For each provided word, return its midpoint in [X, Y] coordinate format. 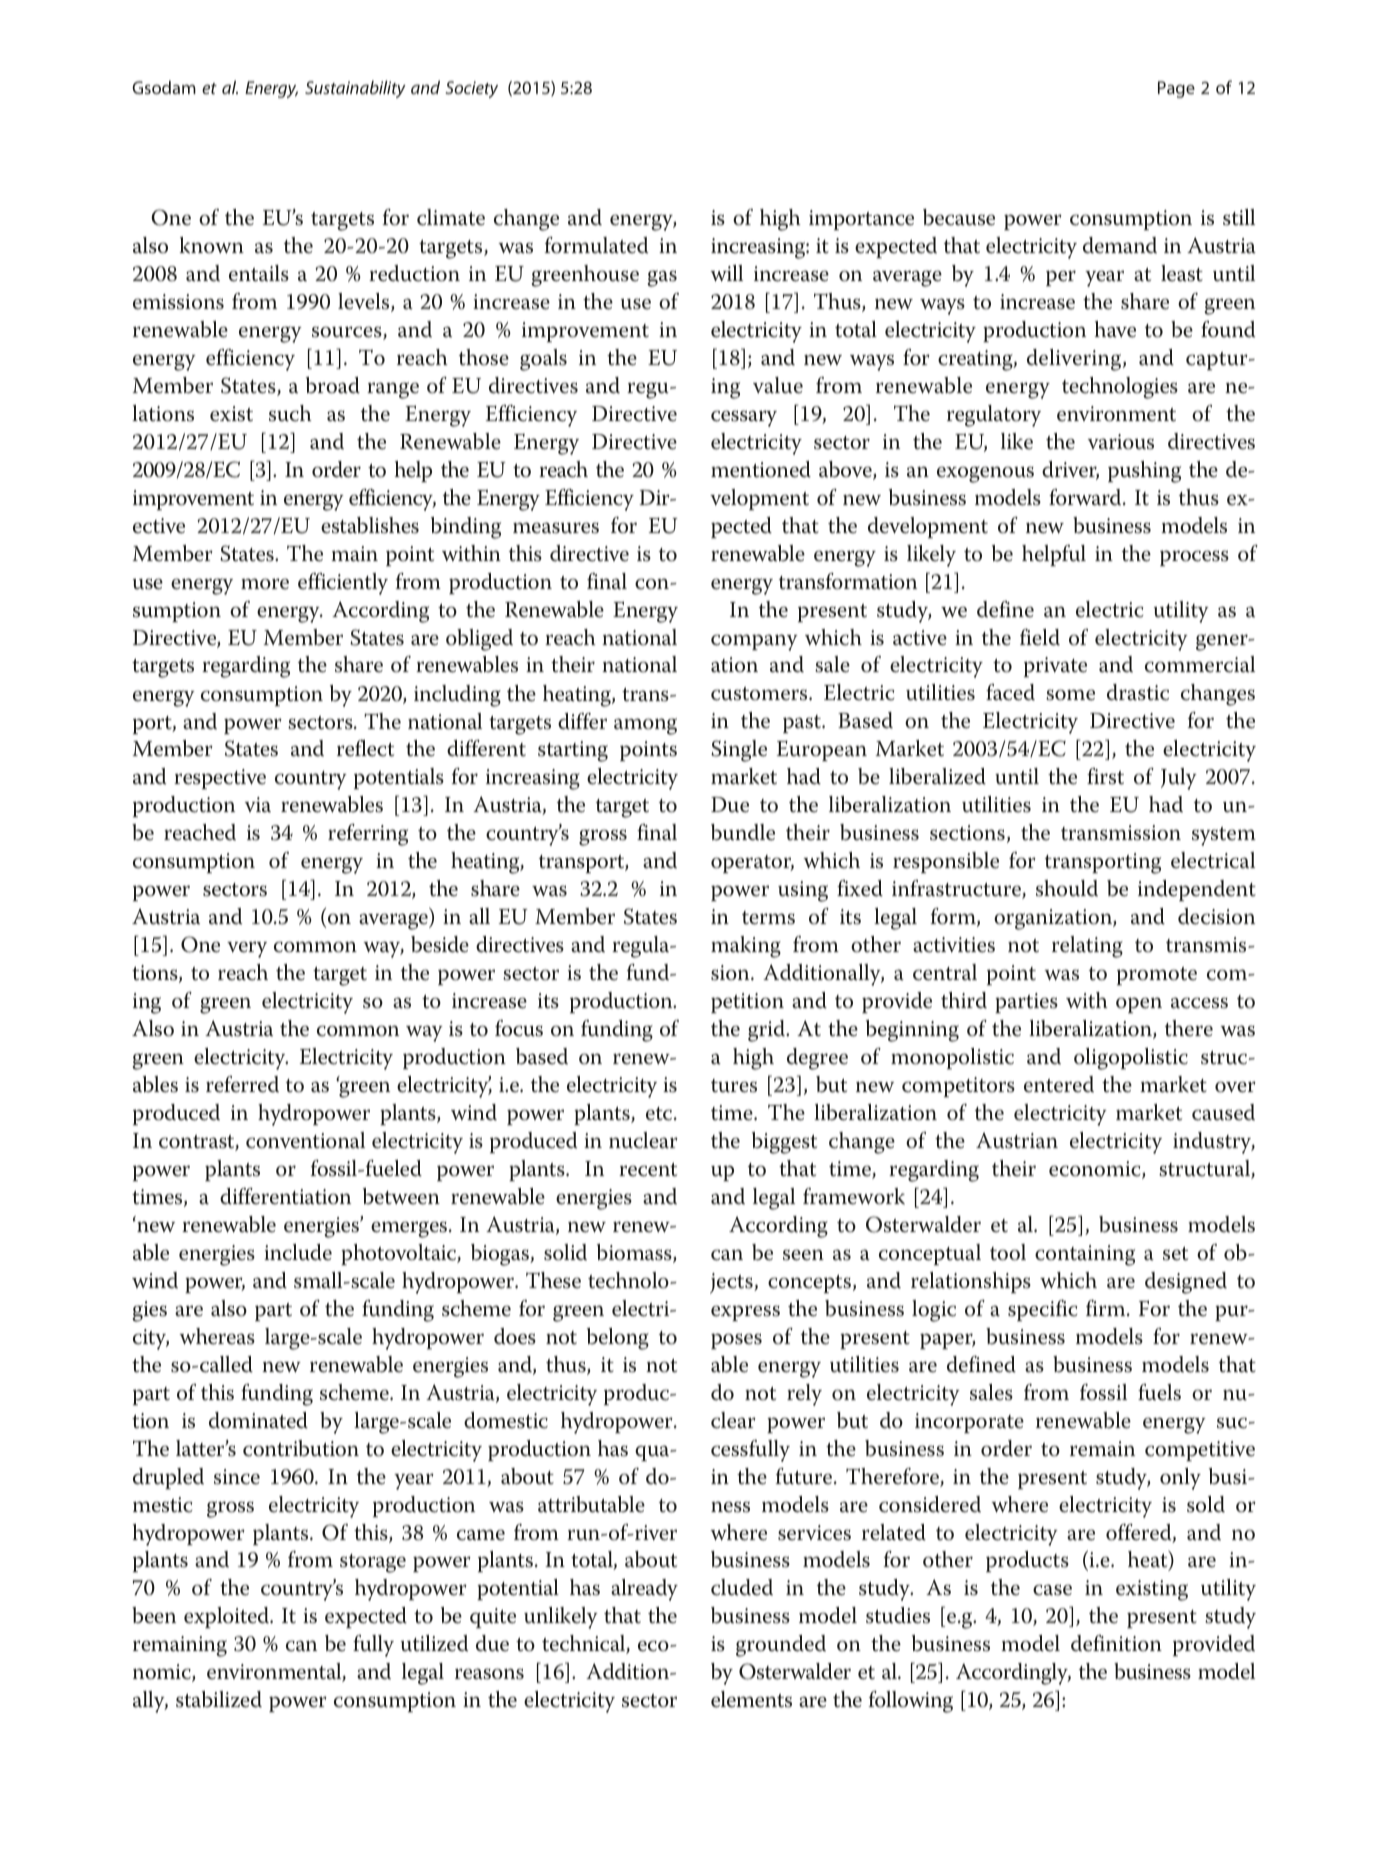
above [846, 470]
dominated [258, 1420]
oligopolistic [1131, 1059]
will [726, 273]
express [745, 1313]
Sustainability [355, 89]
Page [1176, 89]
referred [242, 1084]
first [1105, 776]
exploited [228, 1617]
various [1121, 442]
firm [1107, 1308]
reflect [365, 748]
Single [739, 751]
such [290, 413]
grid [768, 1031]
